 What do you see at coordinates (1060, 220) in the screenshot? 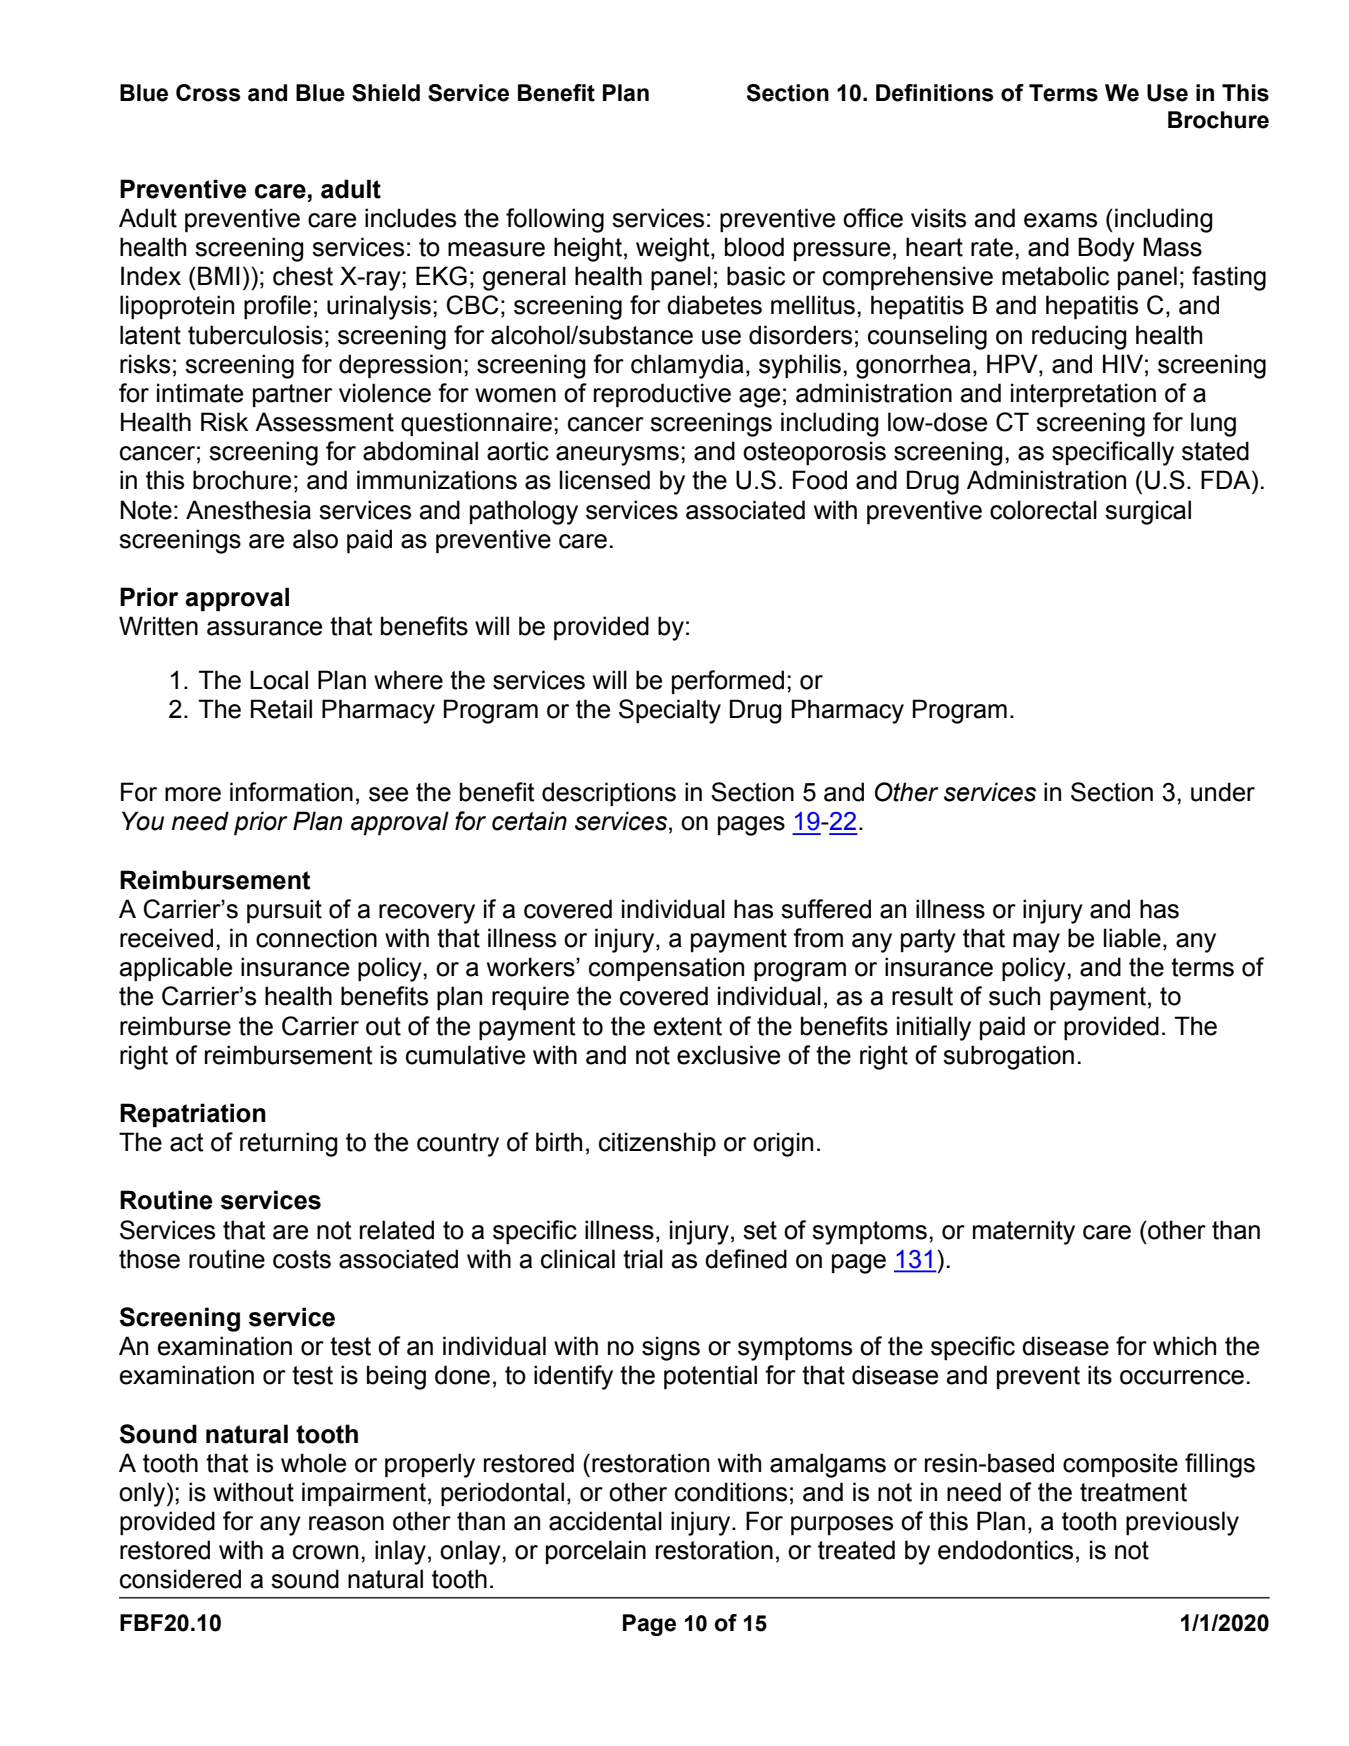
I see `exams` at bounding box center [1060, 220].
